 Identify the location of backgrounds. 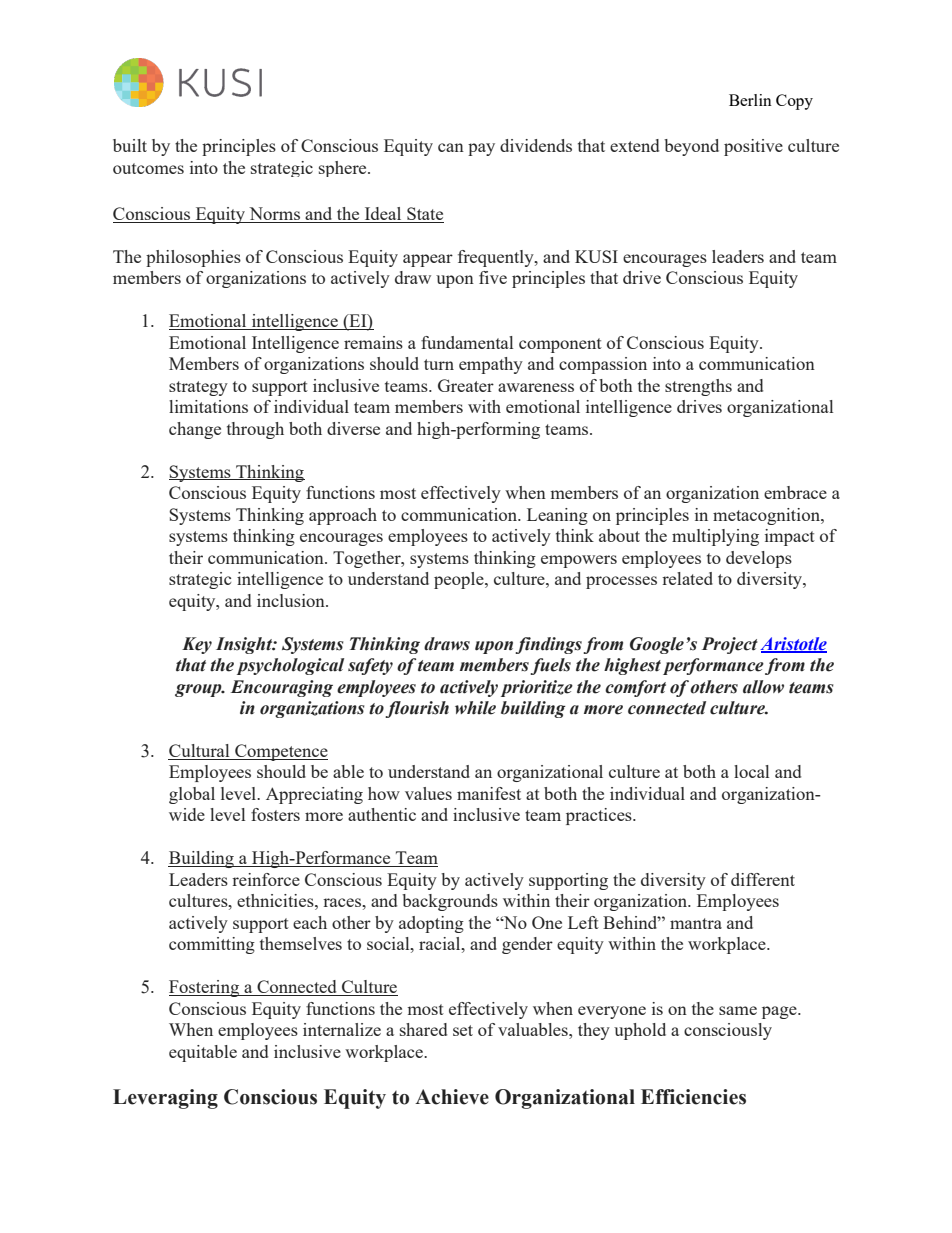
(450, 902).
